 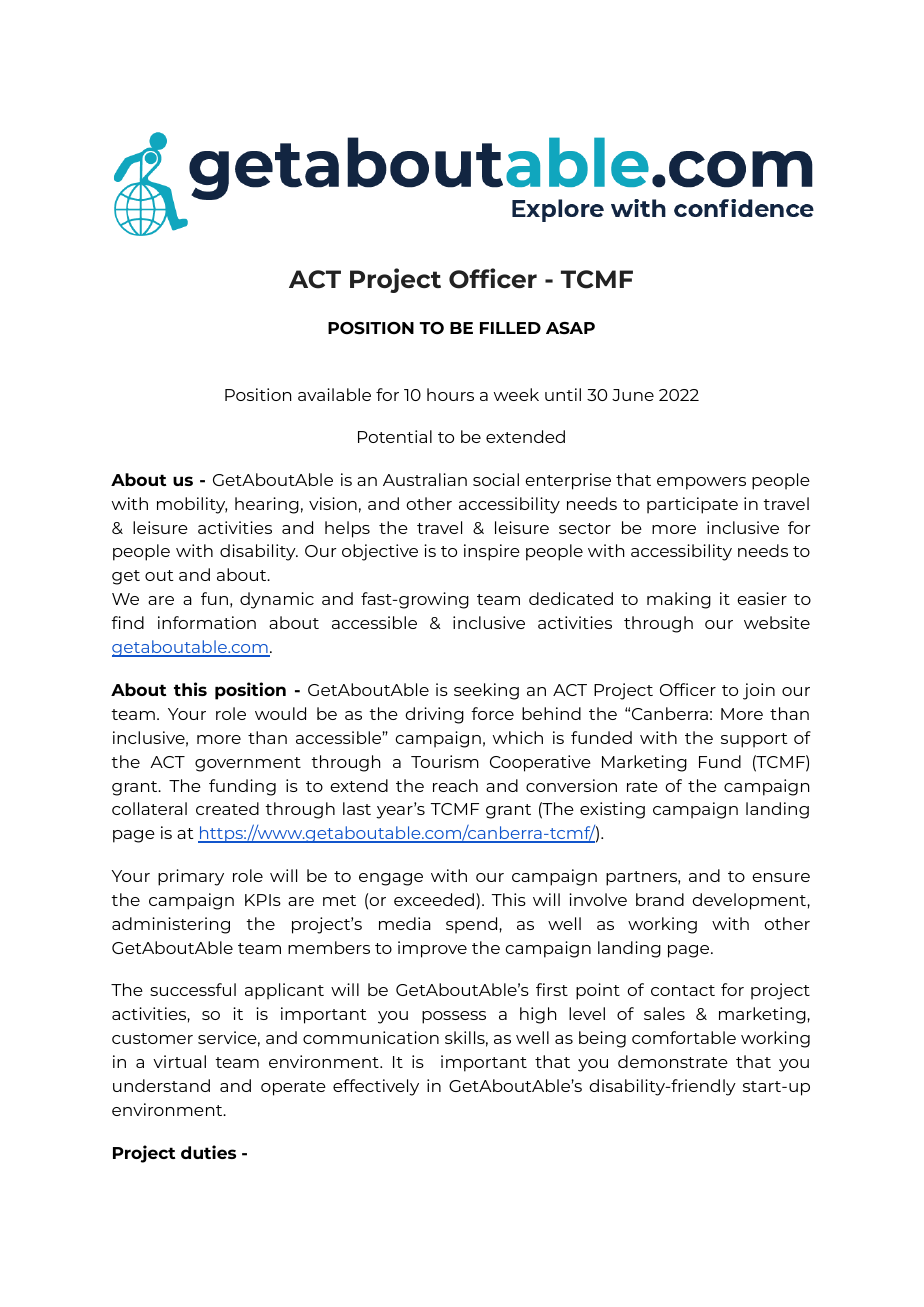 I want to click on brand, so click(x=660, y=899).
